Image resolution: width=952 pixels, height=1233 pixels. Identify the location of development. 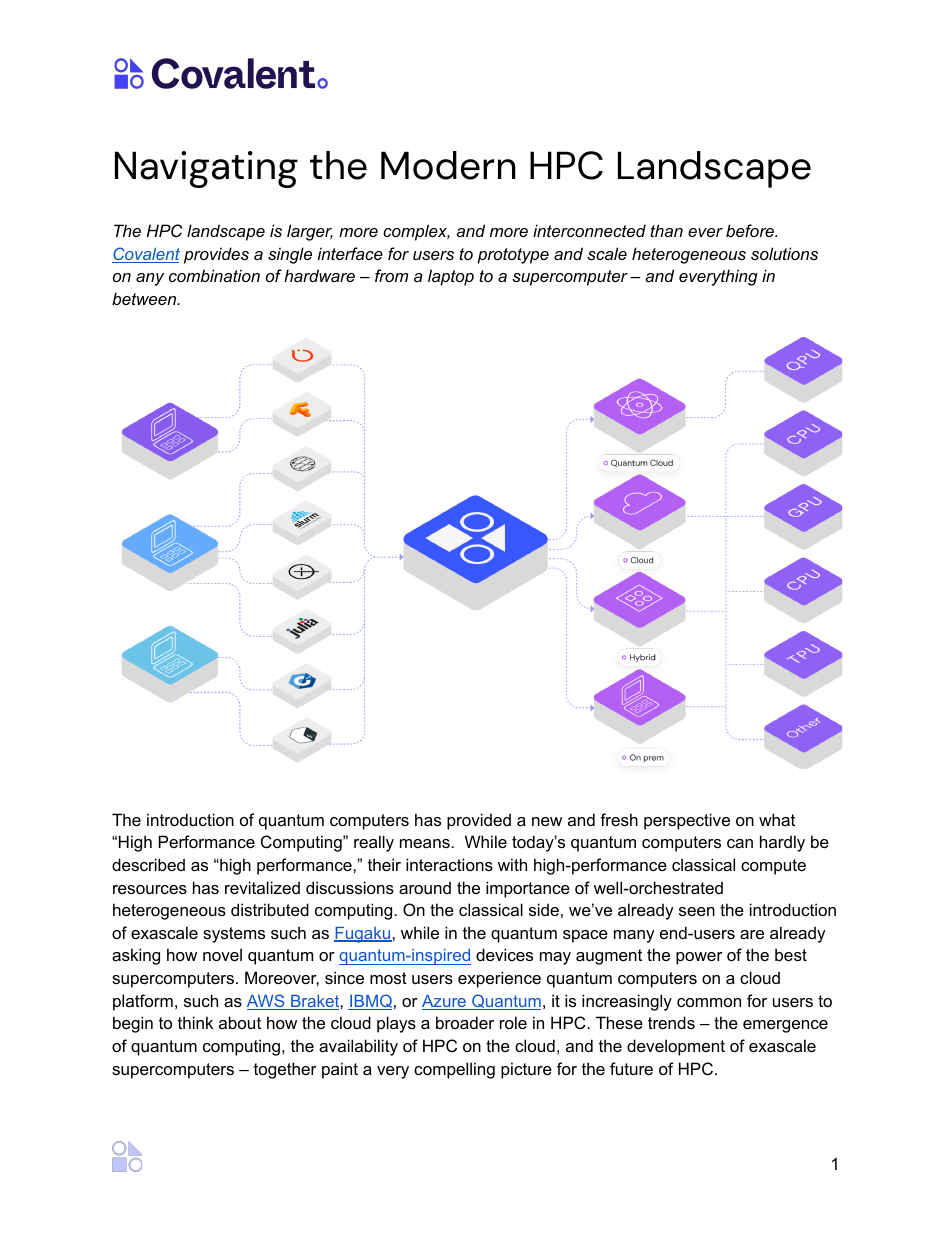
(676, 1047).
